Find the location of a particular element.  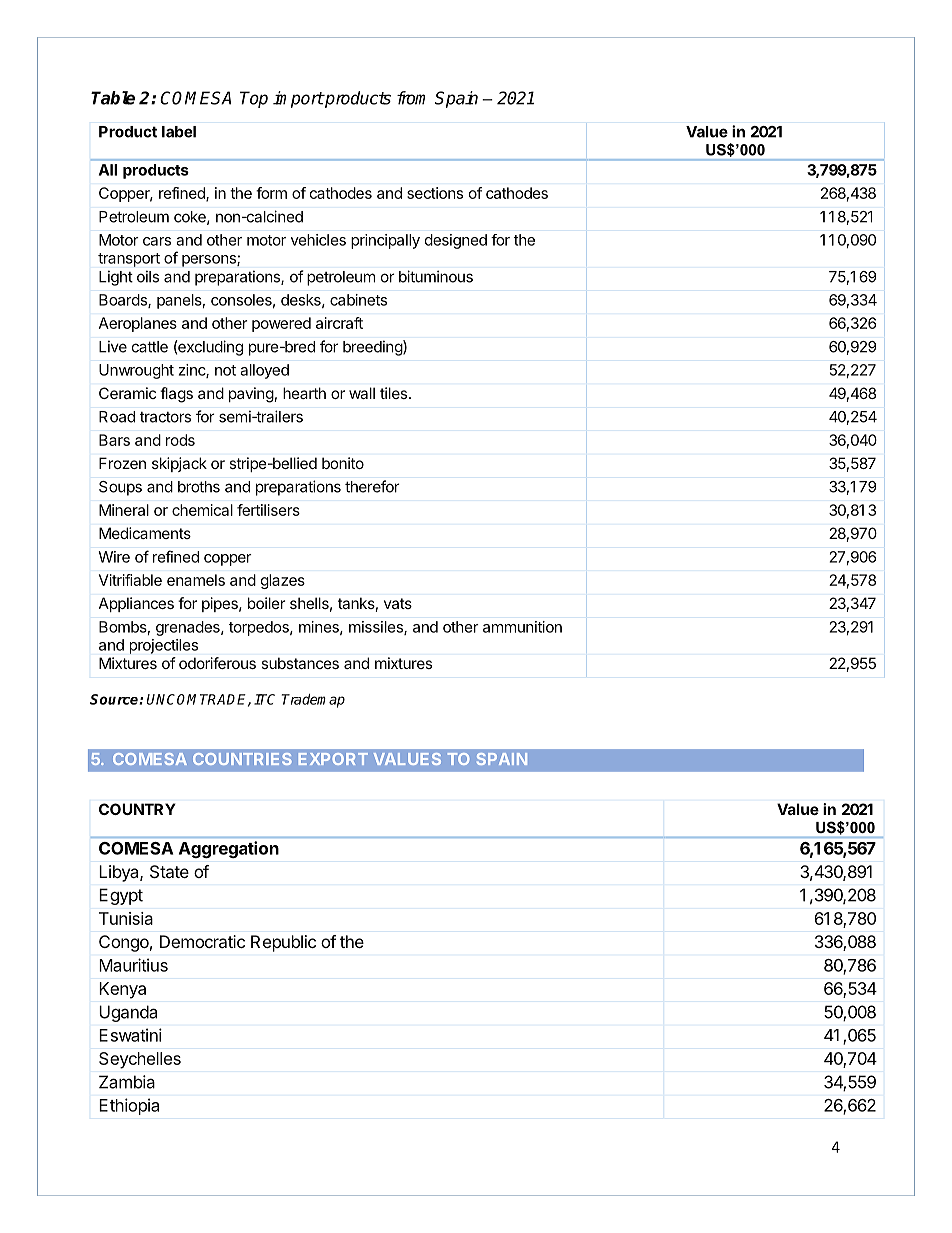

Mineral is located at coordinates (124, 510).
